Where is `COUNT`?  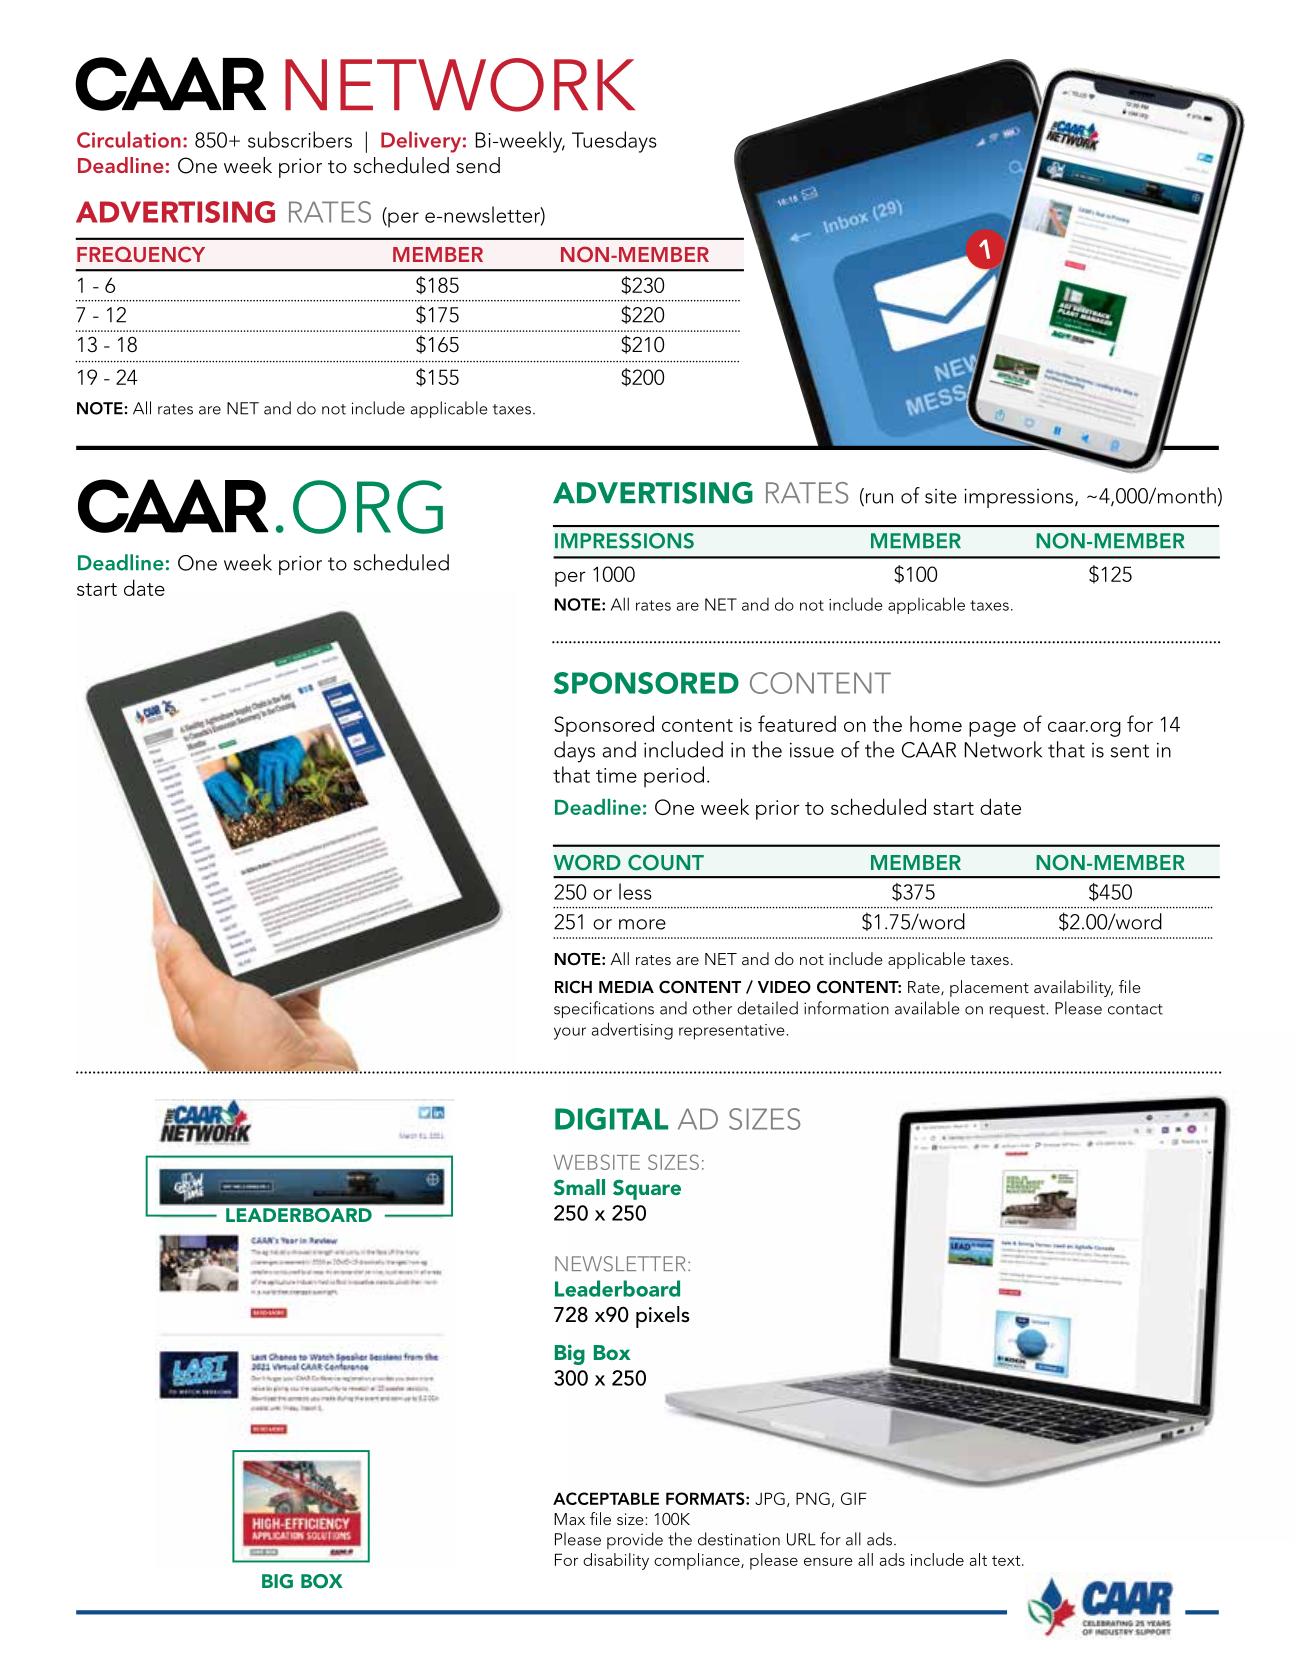 COUNT is located at coordinates (666, 862).
